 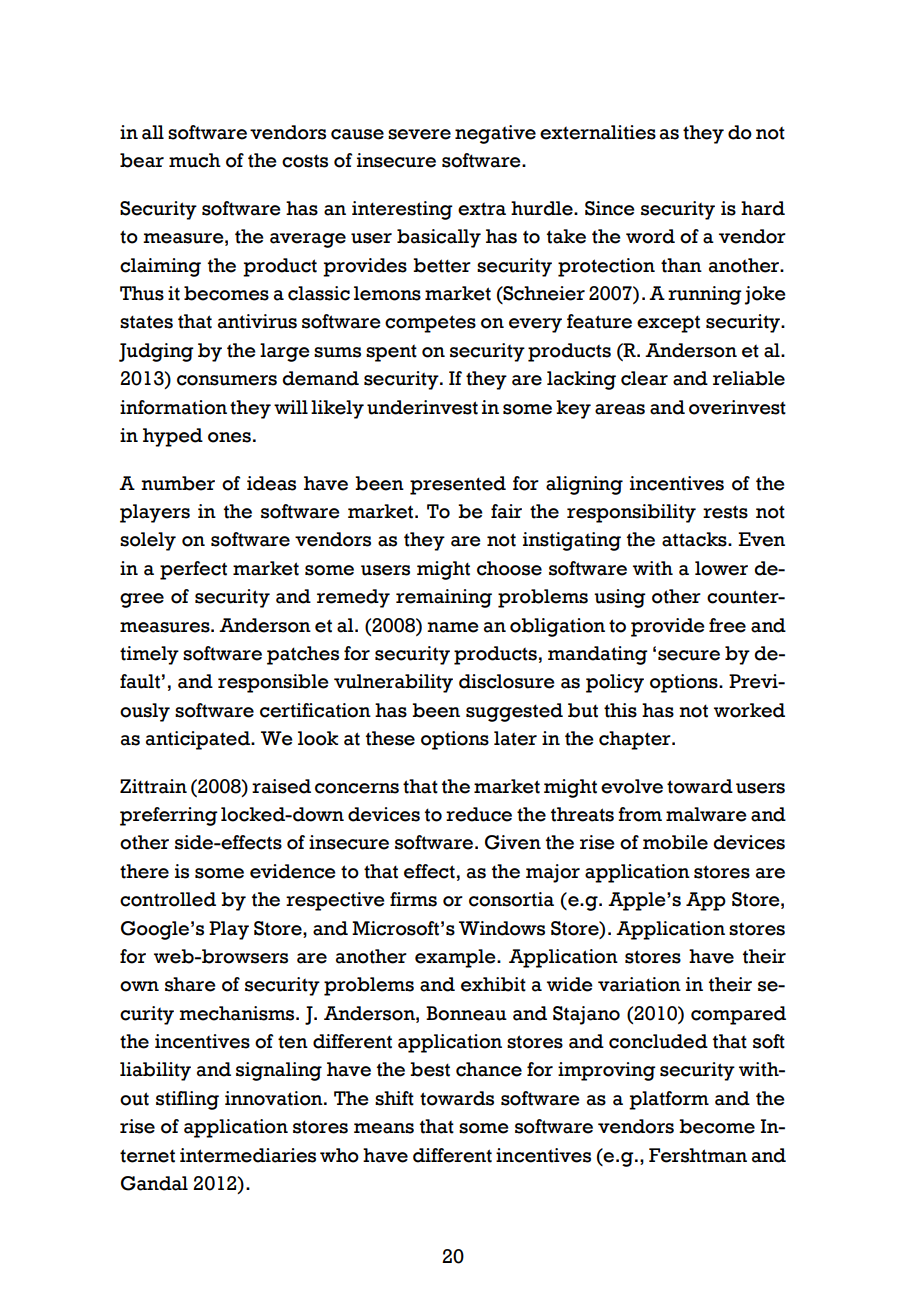 What do you see at coordinates (479, 814) in the screenshot?
I see `reduce` at bounding box center [479, 814].
